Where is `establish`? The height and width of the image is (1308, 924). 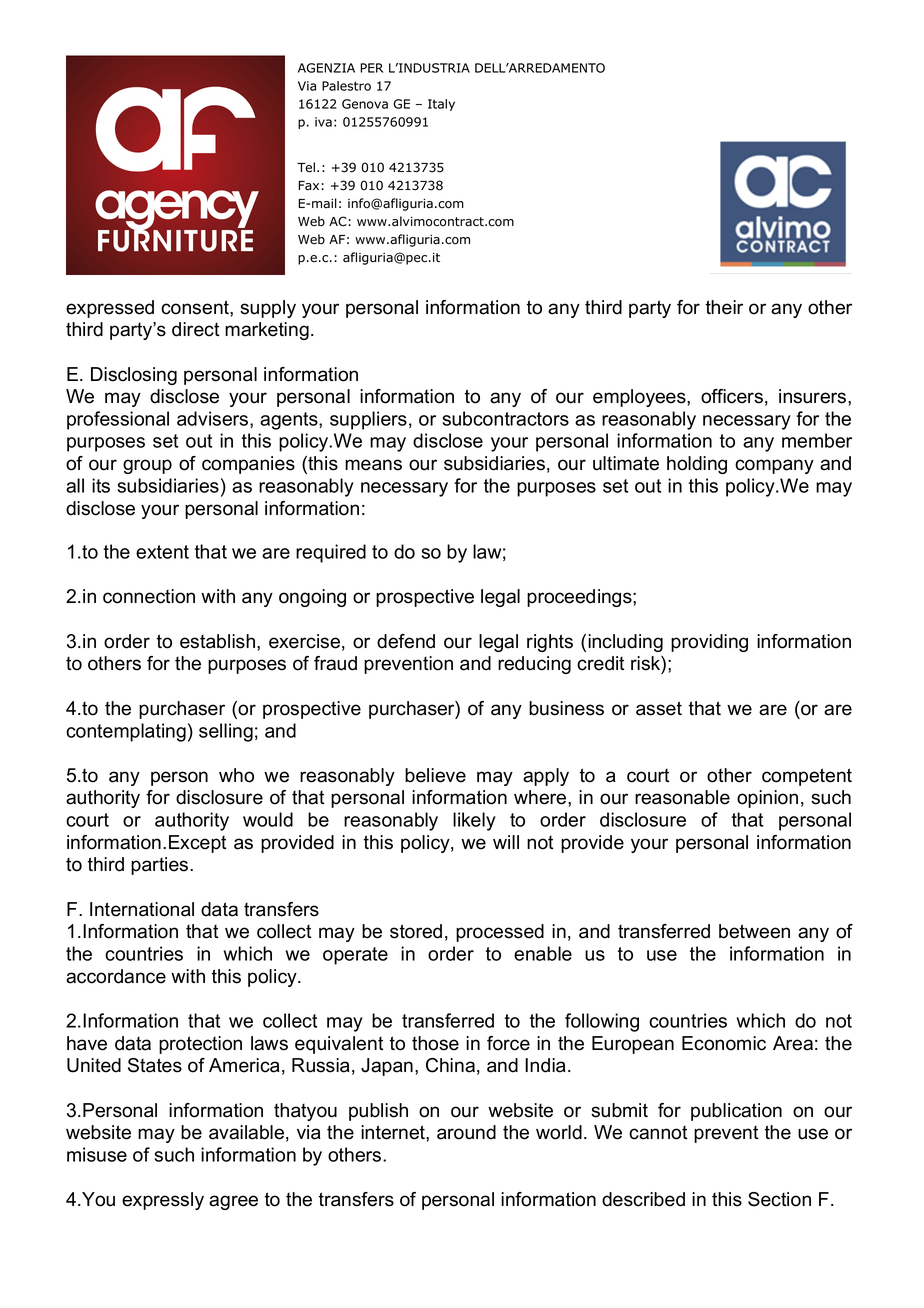 establish is located at coordinates (217, 641).
